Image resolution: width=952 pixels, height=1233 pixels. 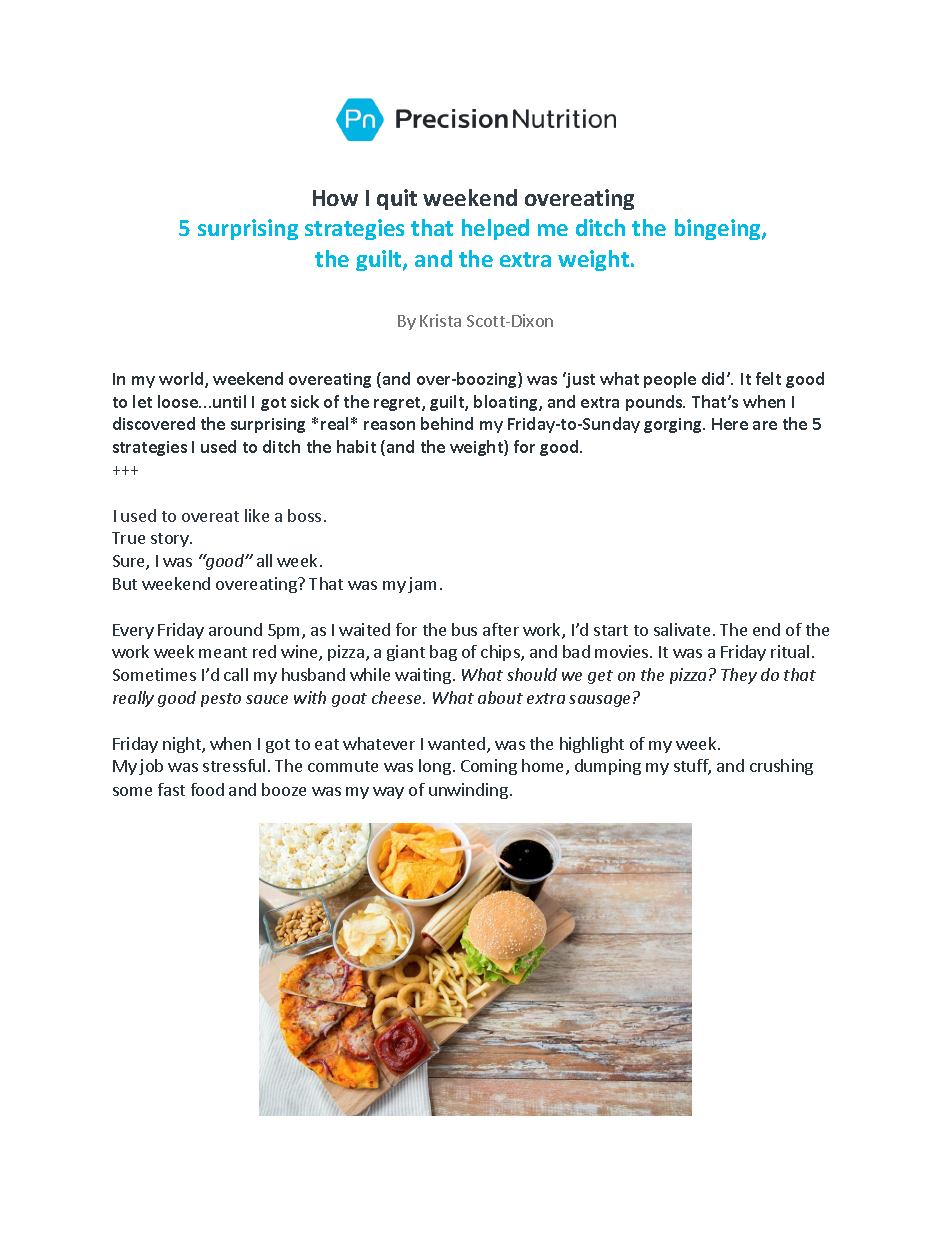 What do you see at coordinates (335, 198) in the page?
I see `How` at bounding box center [335, 198].
